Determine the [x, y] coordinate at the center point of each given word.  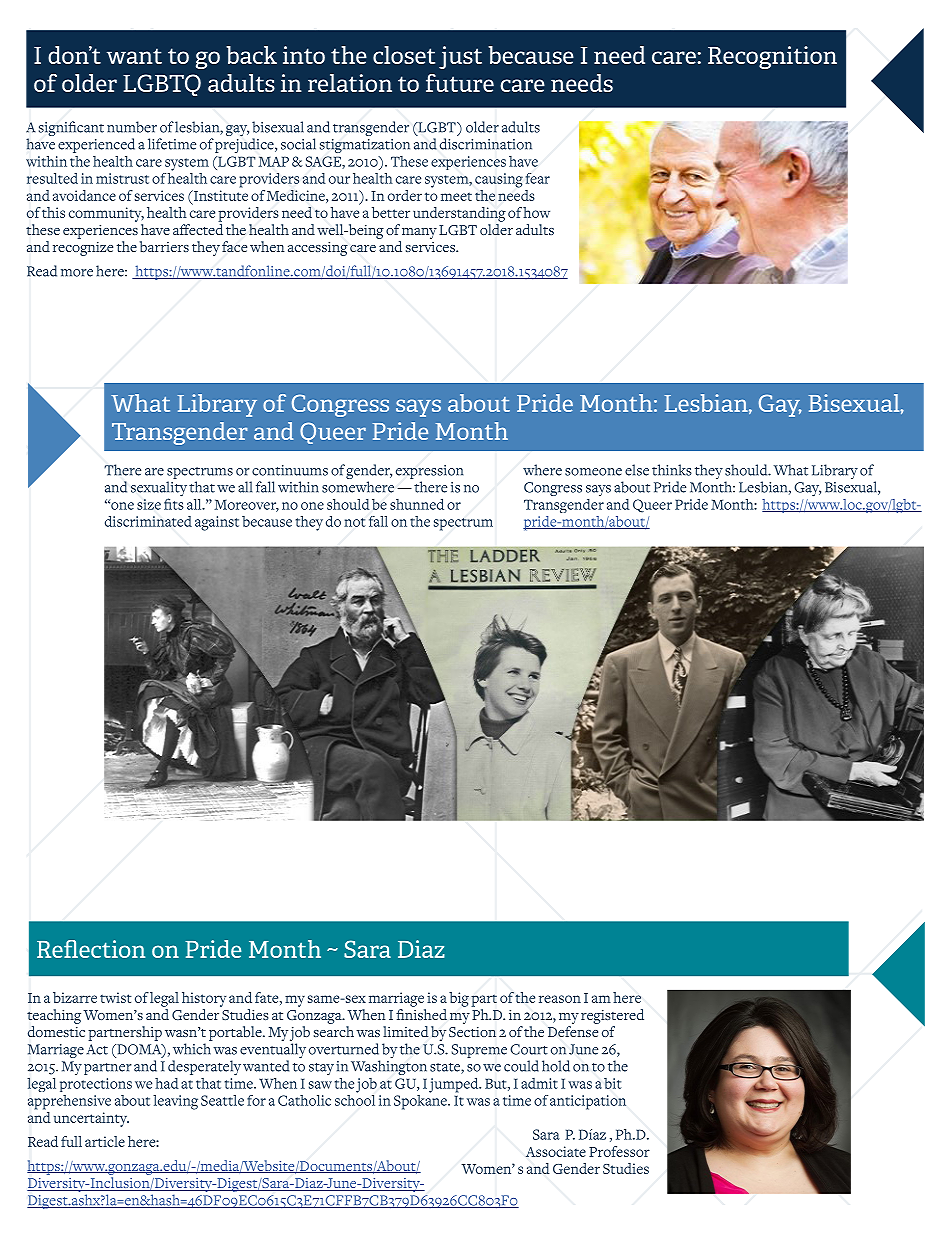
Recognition [772, 57]
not [354, 522]
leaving [175, 1102]
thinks [672, 470]
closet [404, 55]
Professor [619, 1151]
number [132, 127]
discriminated [148, 521]
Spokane [421, 1101]
